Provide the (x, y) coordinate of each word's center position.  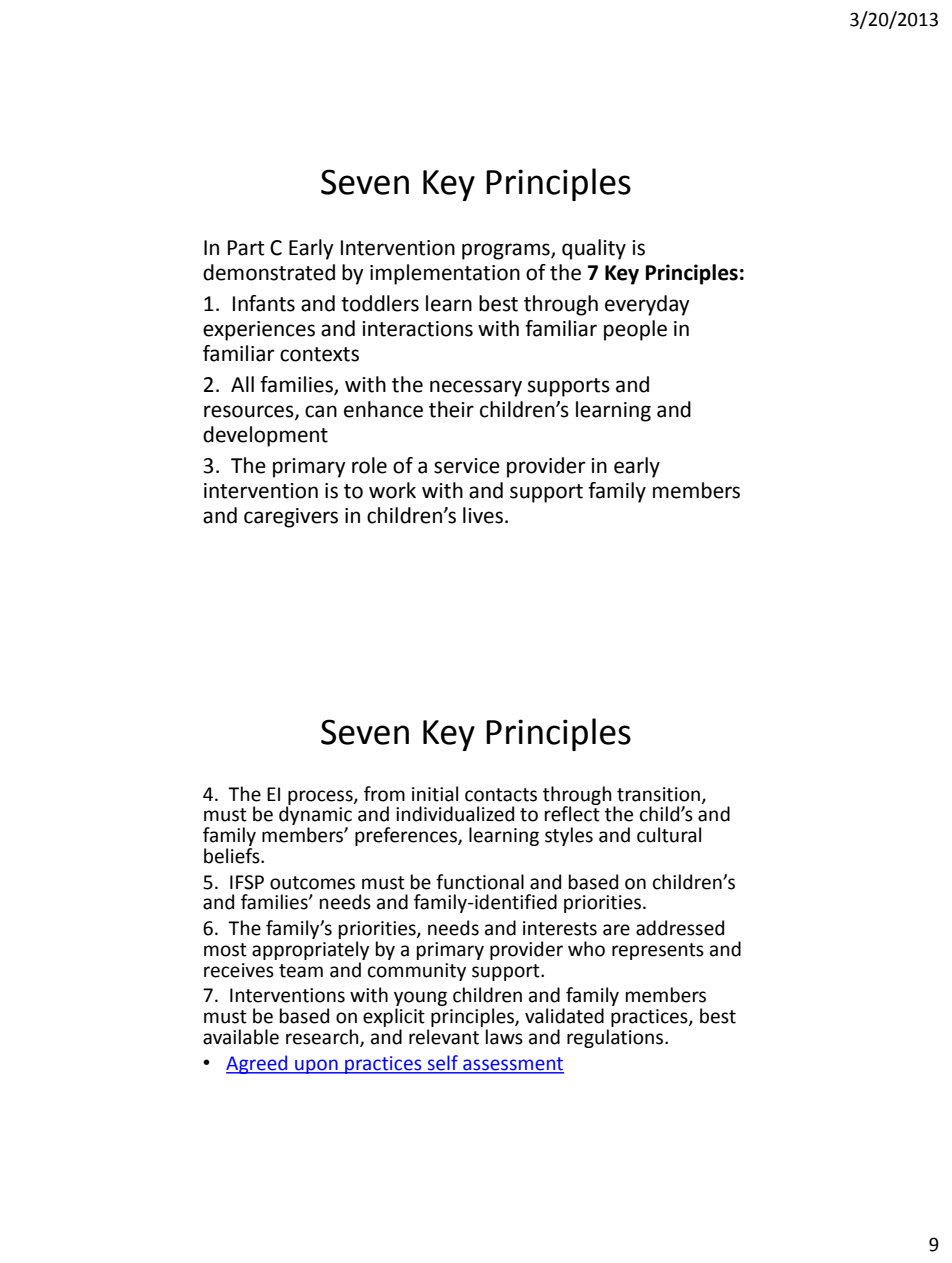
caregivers (291, 518)
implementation (445, 274)
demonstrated (269, 272)
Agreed (258, 1064)
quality (594, 249)
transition (658, 794)
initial (435, 794)
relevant (444, 1037)
